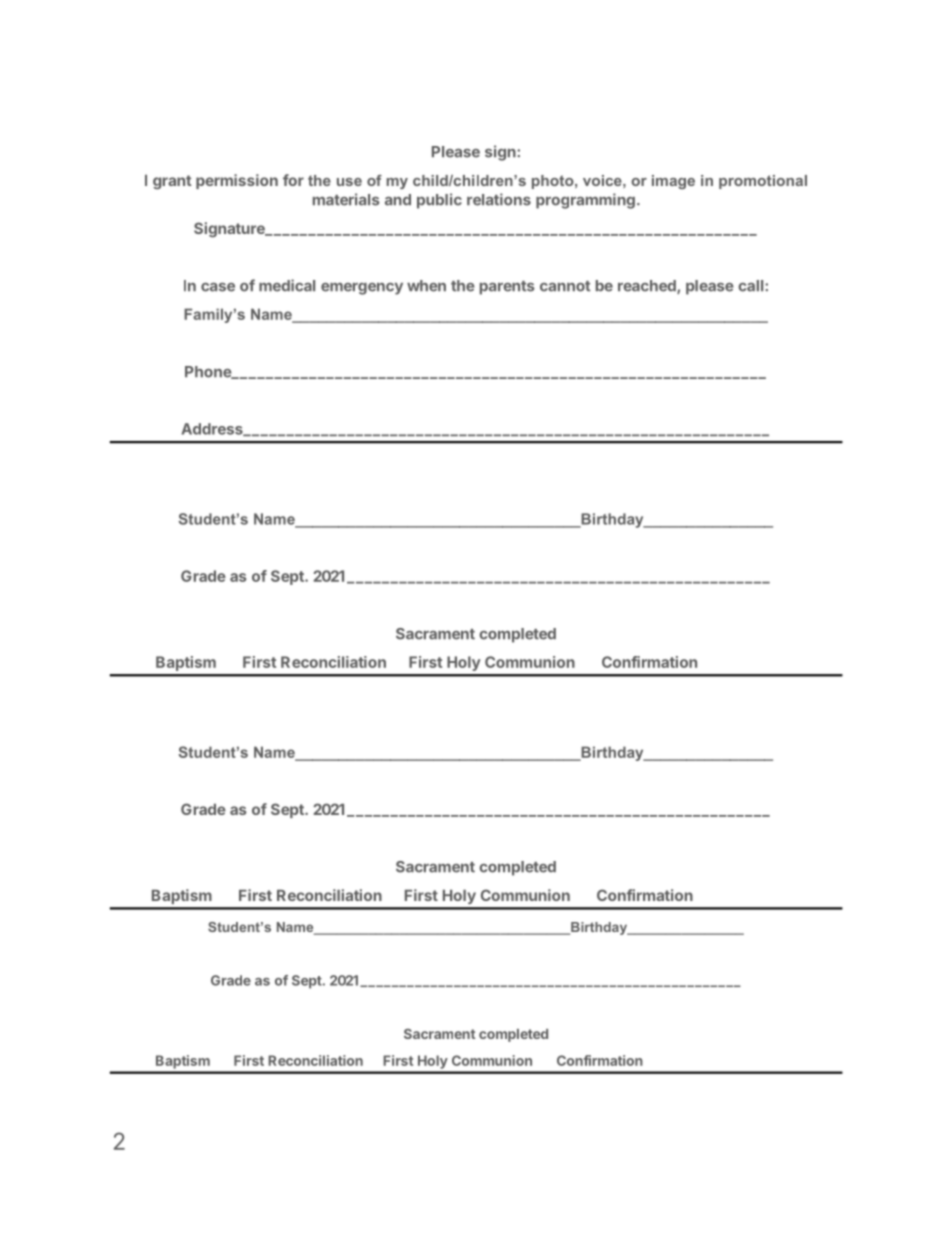 The image size is (952, 1233). Describe the element at coordinates (585, 201) in the image. I see `programming` at that location.
